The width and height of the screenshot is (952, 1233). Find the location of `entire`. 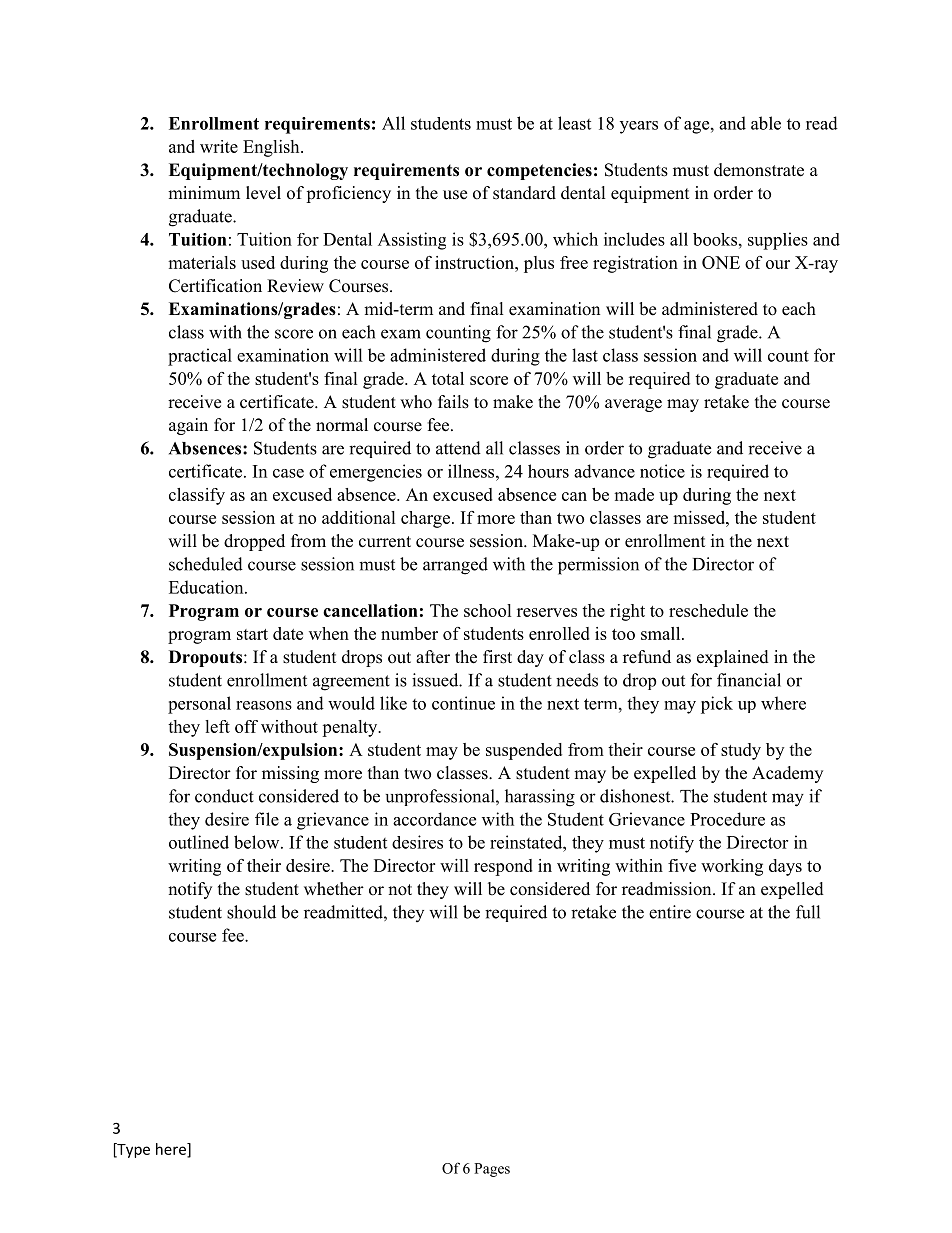

entire is located at coordinates (670, 912).
